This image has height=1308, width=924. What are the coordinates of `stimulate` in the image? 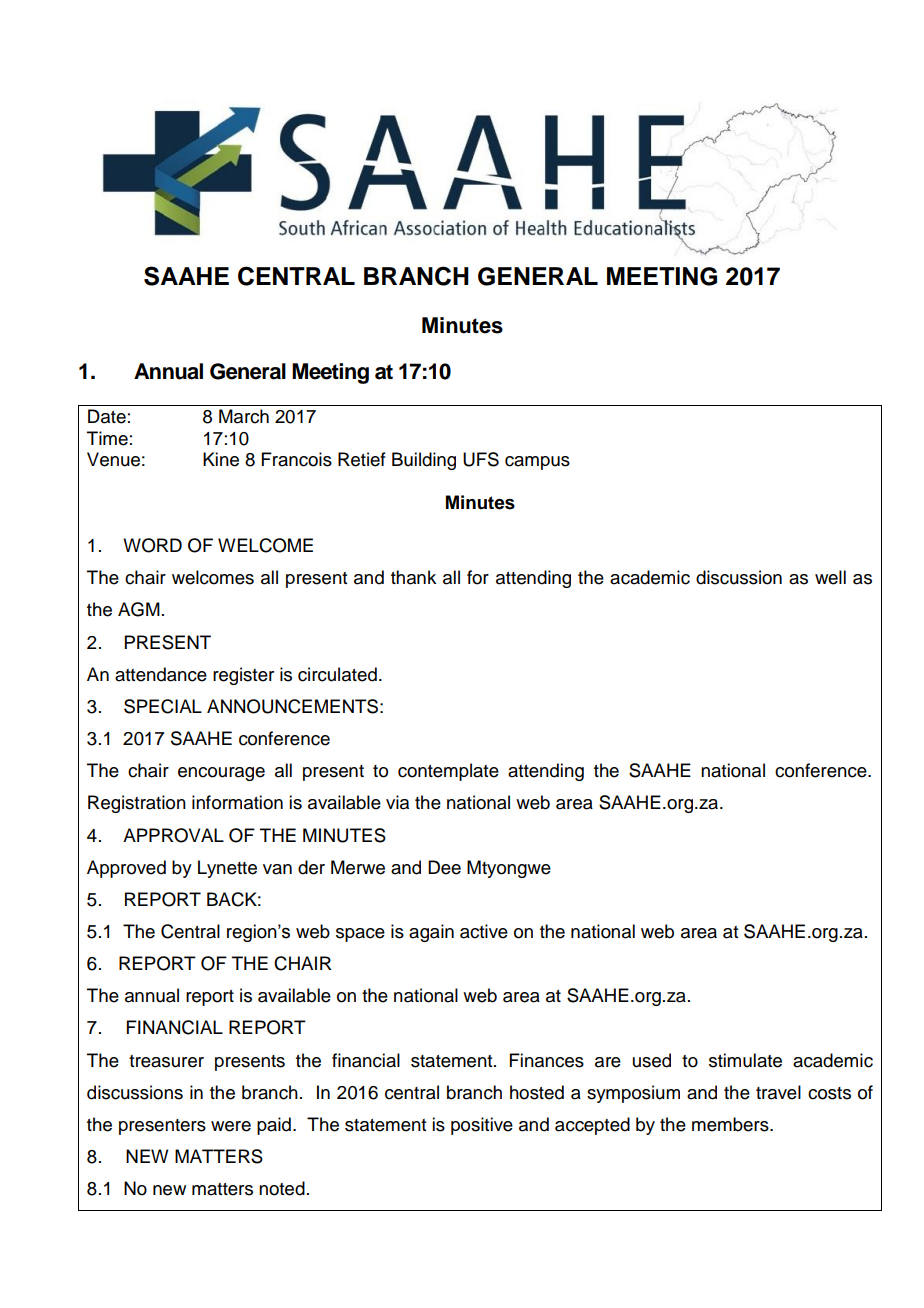 It's located at (745, 1060).
